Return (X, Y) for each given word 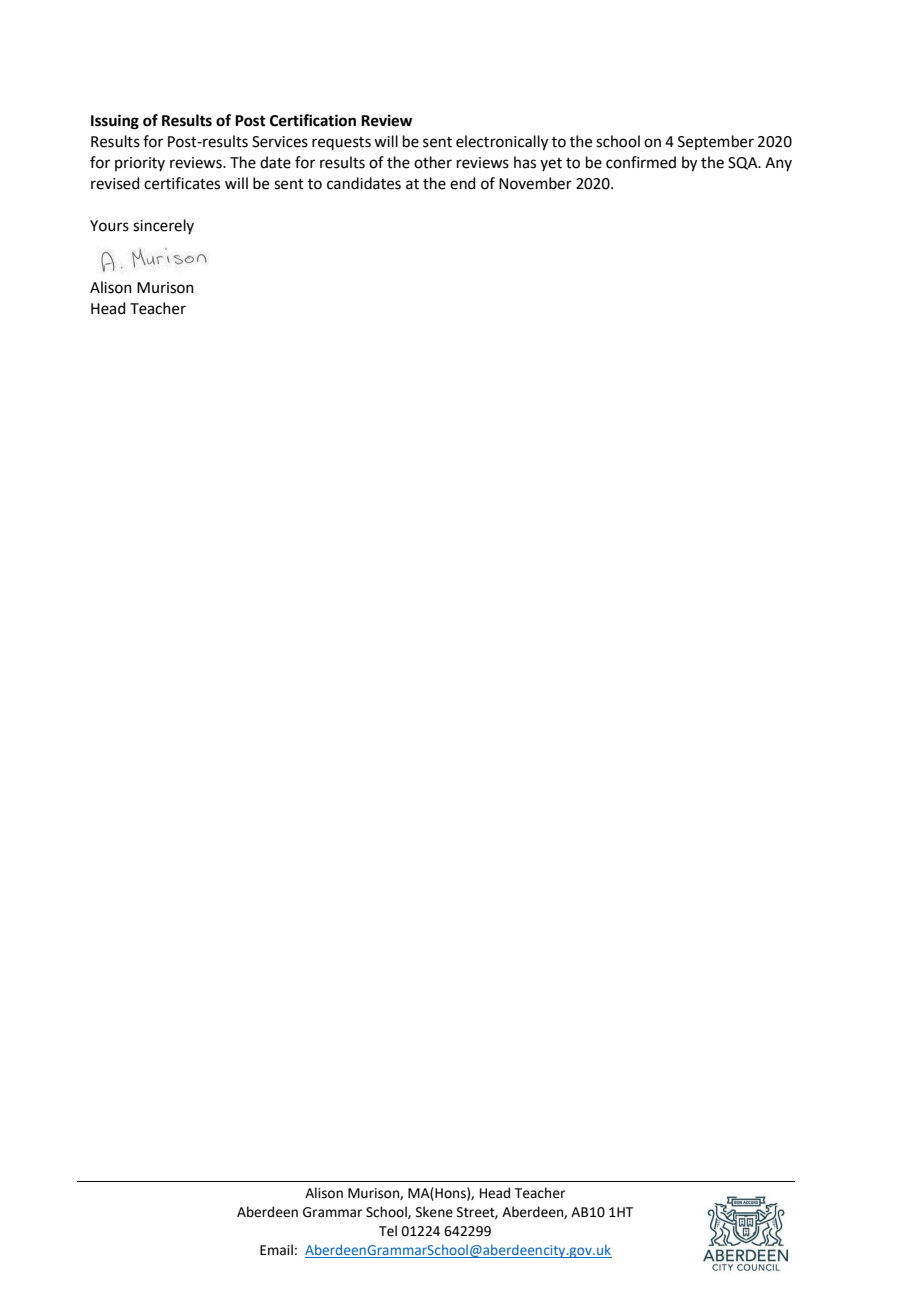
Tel (388, 1231)
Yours (109, 226)
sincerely (163, 226)
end (463, 183)
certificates (182, 183)
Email (276, 1250)
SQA (744, 163)
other (433, 162)
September (716, 142)
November (535, 183)
